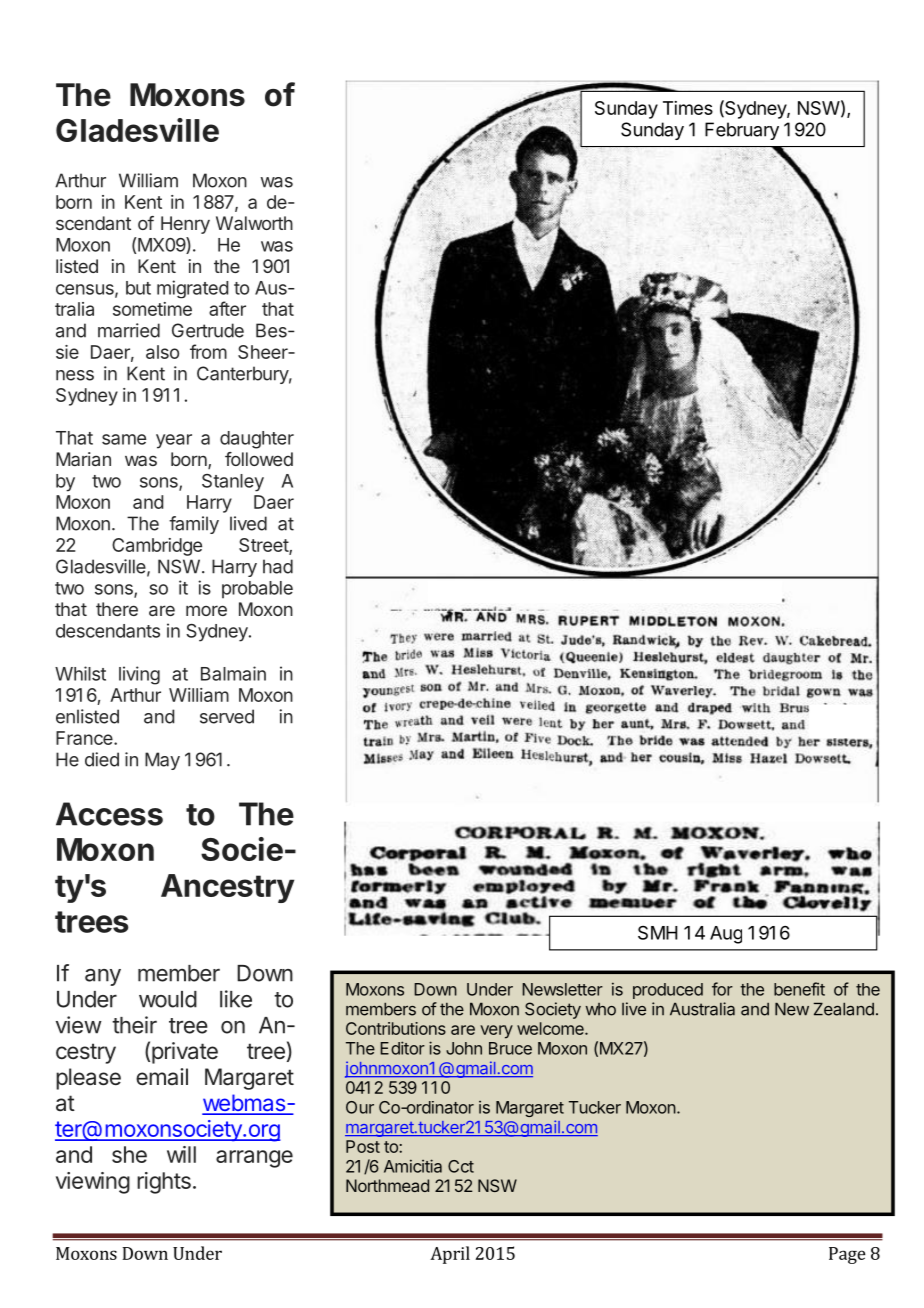 This document has height=1308, width=924. What do you see at coordinates (847, 1255) in the document?
I see `Page` at bounding box center [847, 1255].
